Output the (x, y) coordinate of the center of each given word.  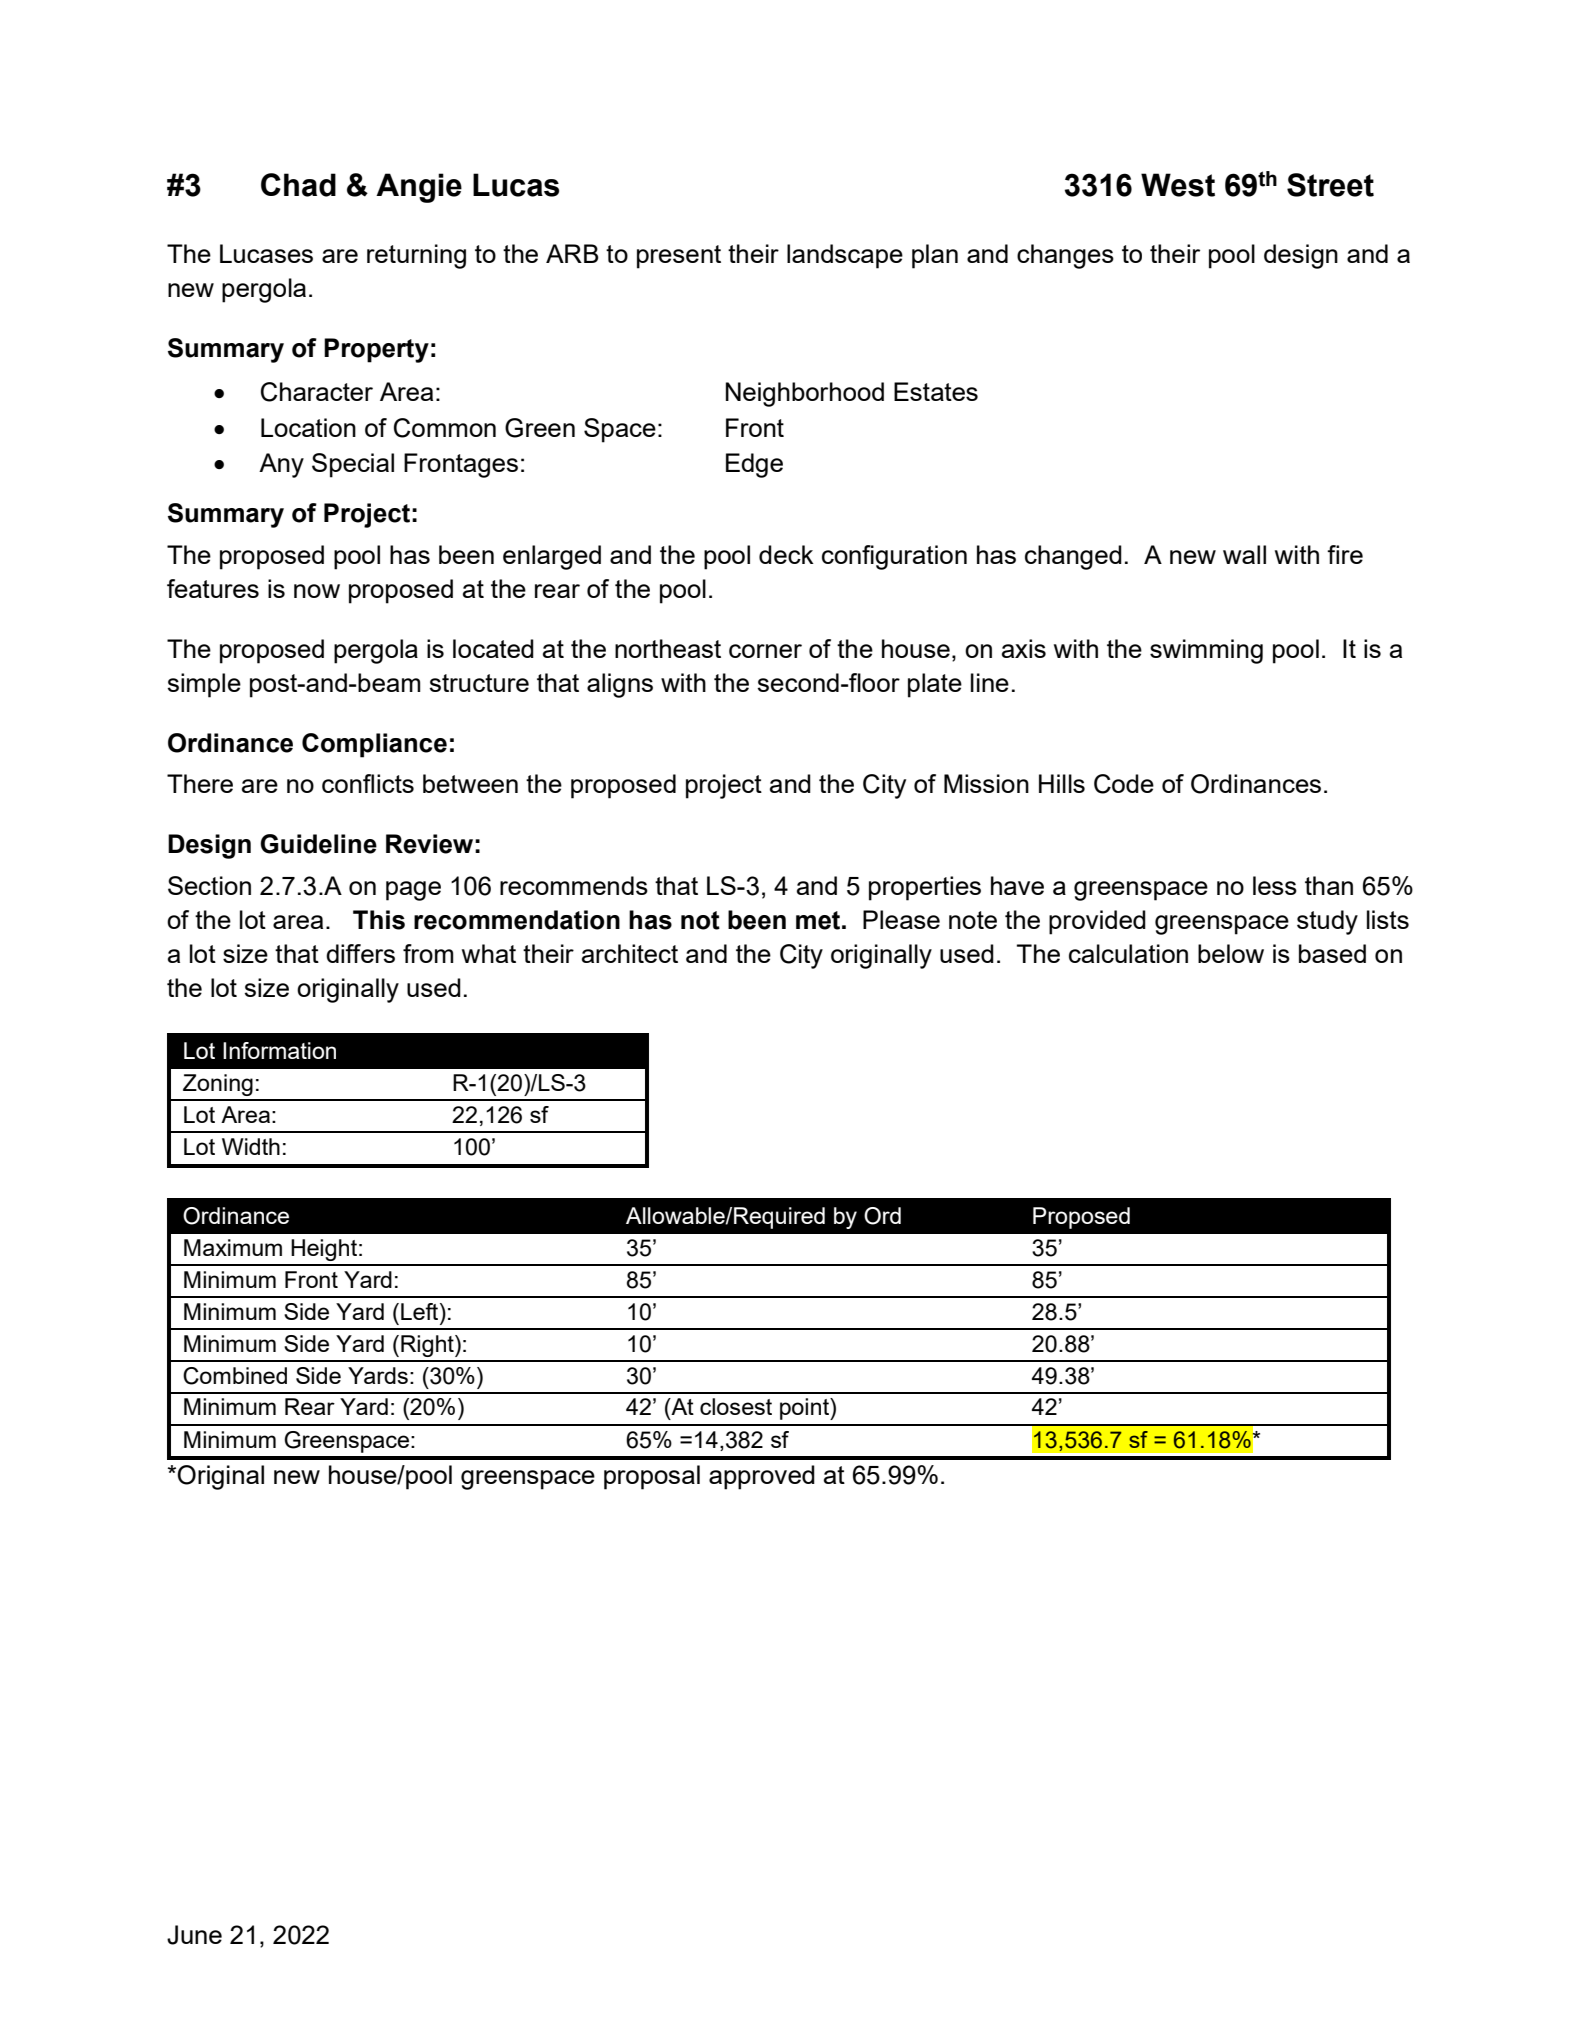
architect (630, 953)
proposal (652, 1477)
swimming (1206, 651)
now (317, 591)
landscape (845, 256)
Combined (235, 1376)
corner (765, 651)
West (1178, 185)
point (805, 1409)
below (1231, 953)
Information (279, 1050)
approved (762, 1477)
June (194, 1935)
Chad (298, 185)
